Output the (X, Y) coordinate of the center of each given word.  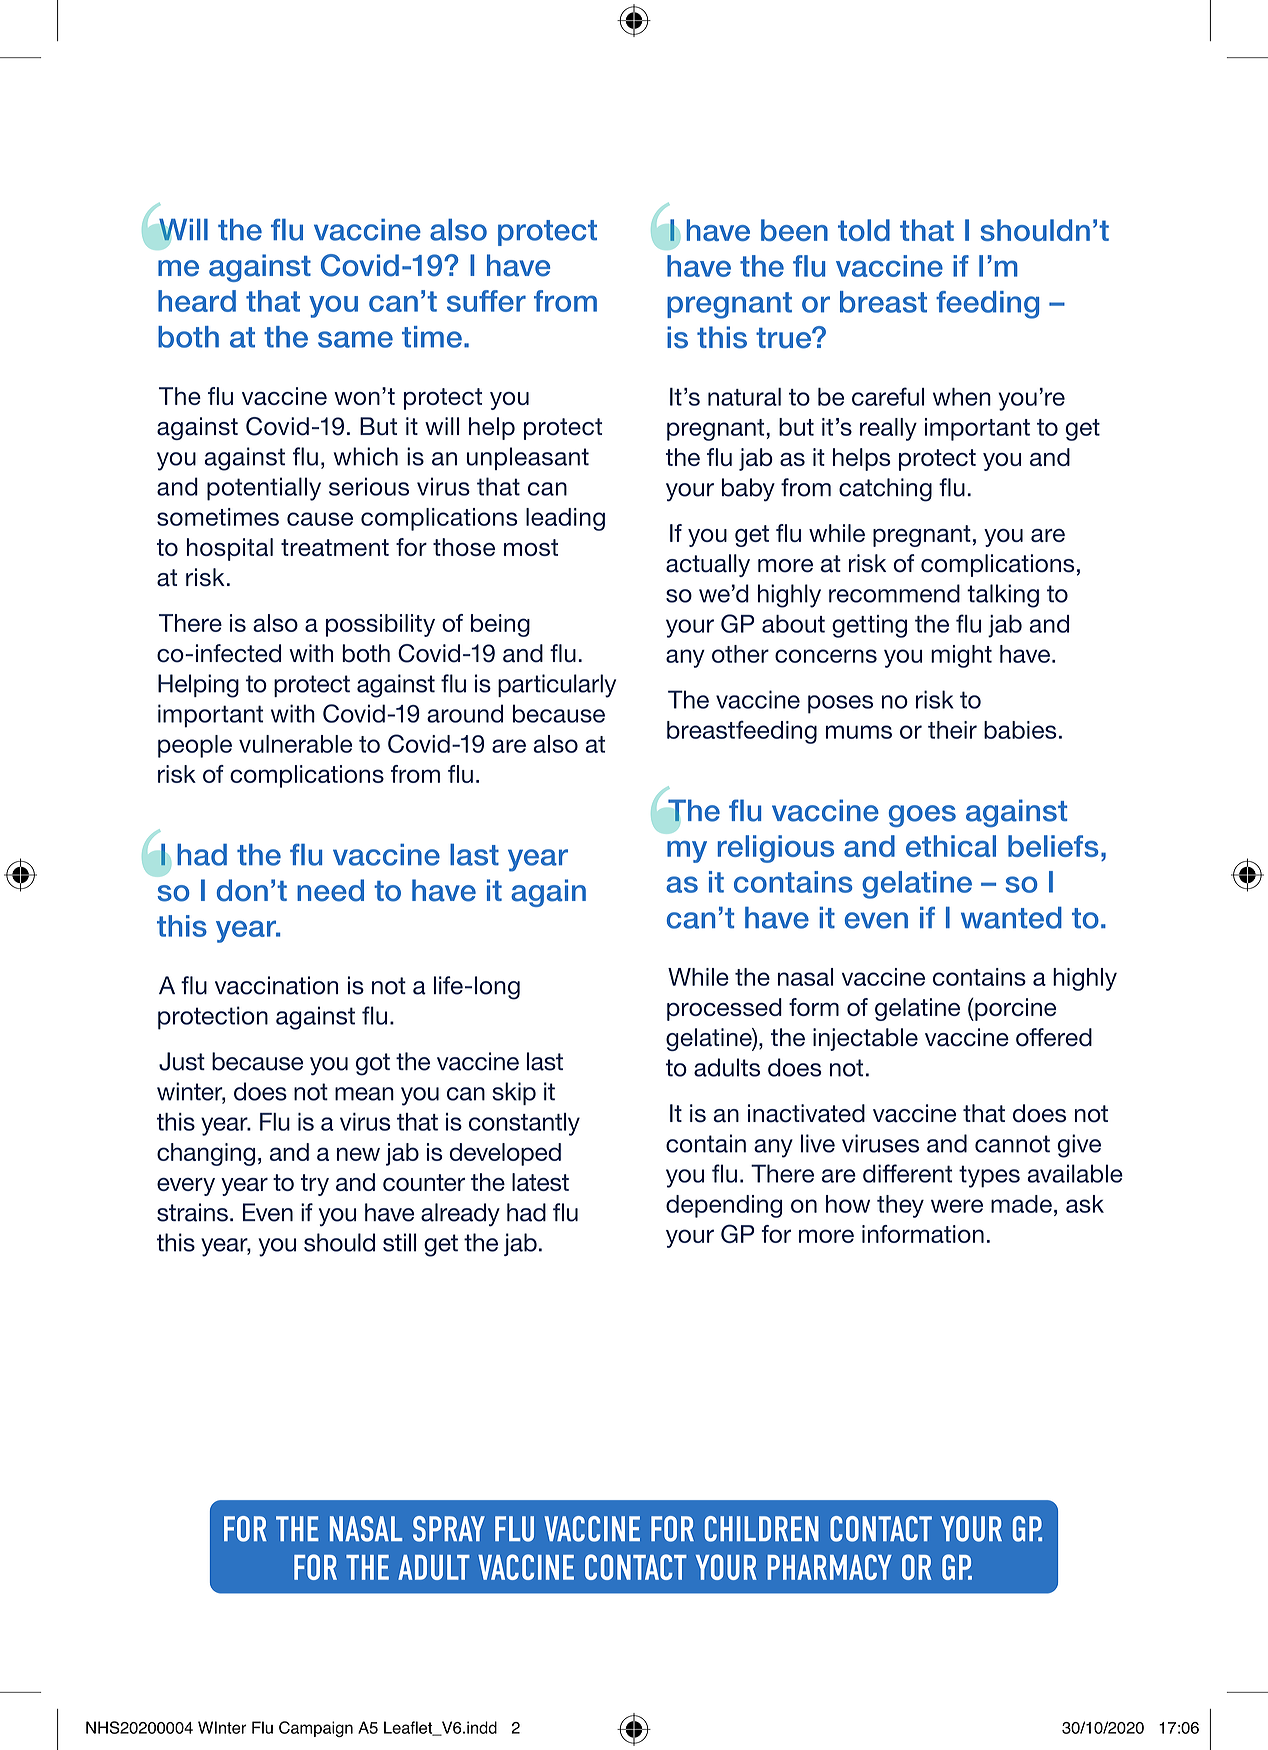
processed (724, 1009)
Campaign (316, 1729)
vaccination (276, 985)
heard (197, 301)
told (864, 230)
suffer (486, 301)
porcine (1014, 1009)
